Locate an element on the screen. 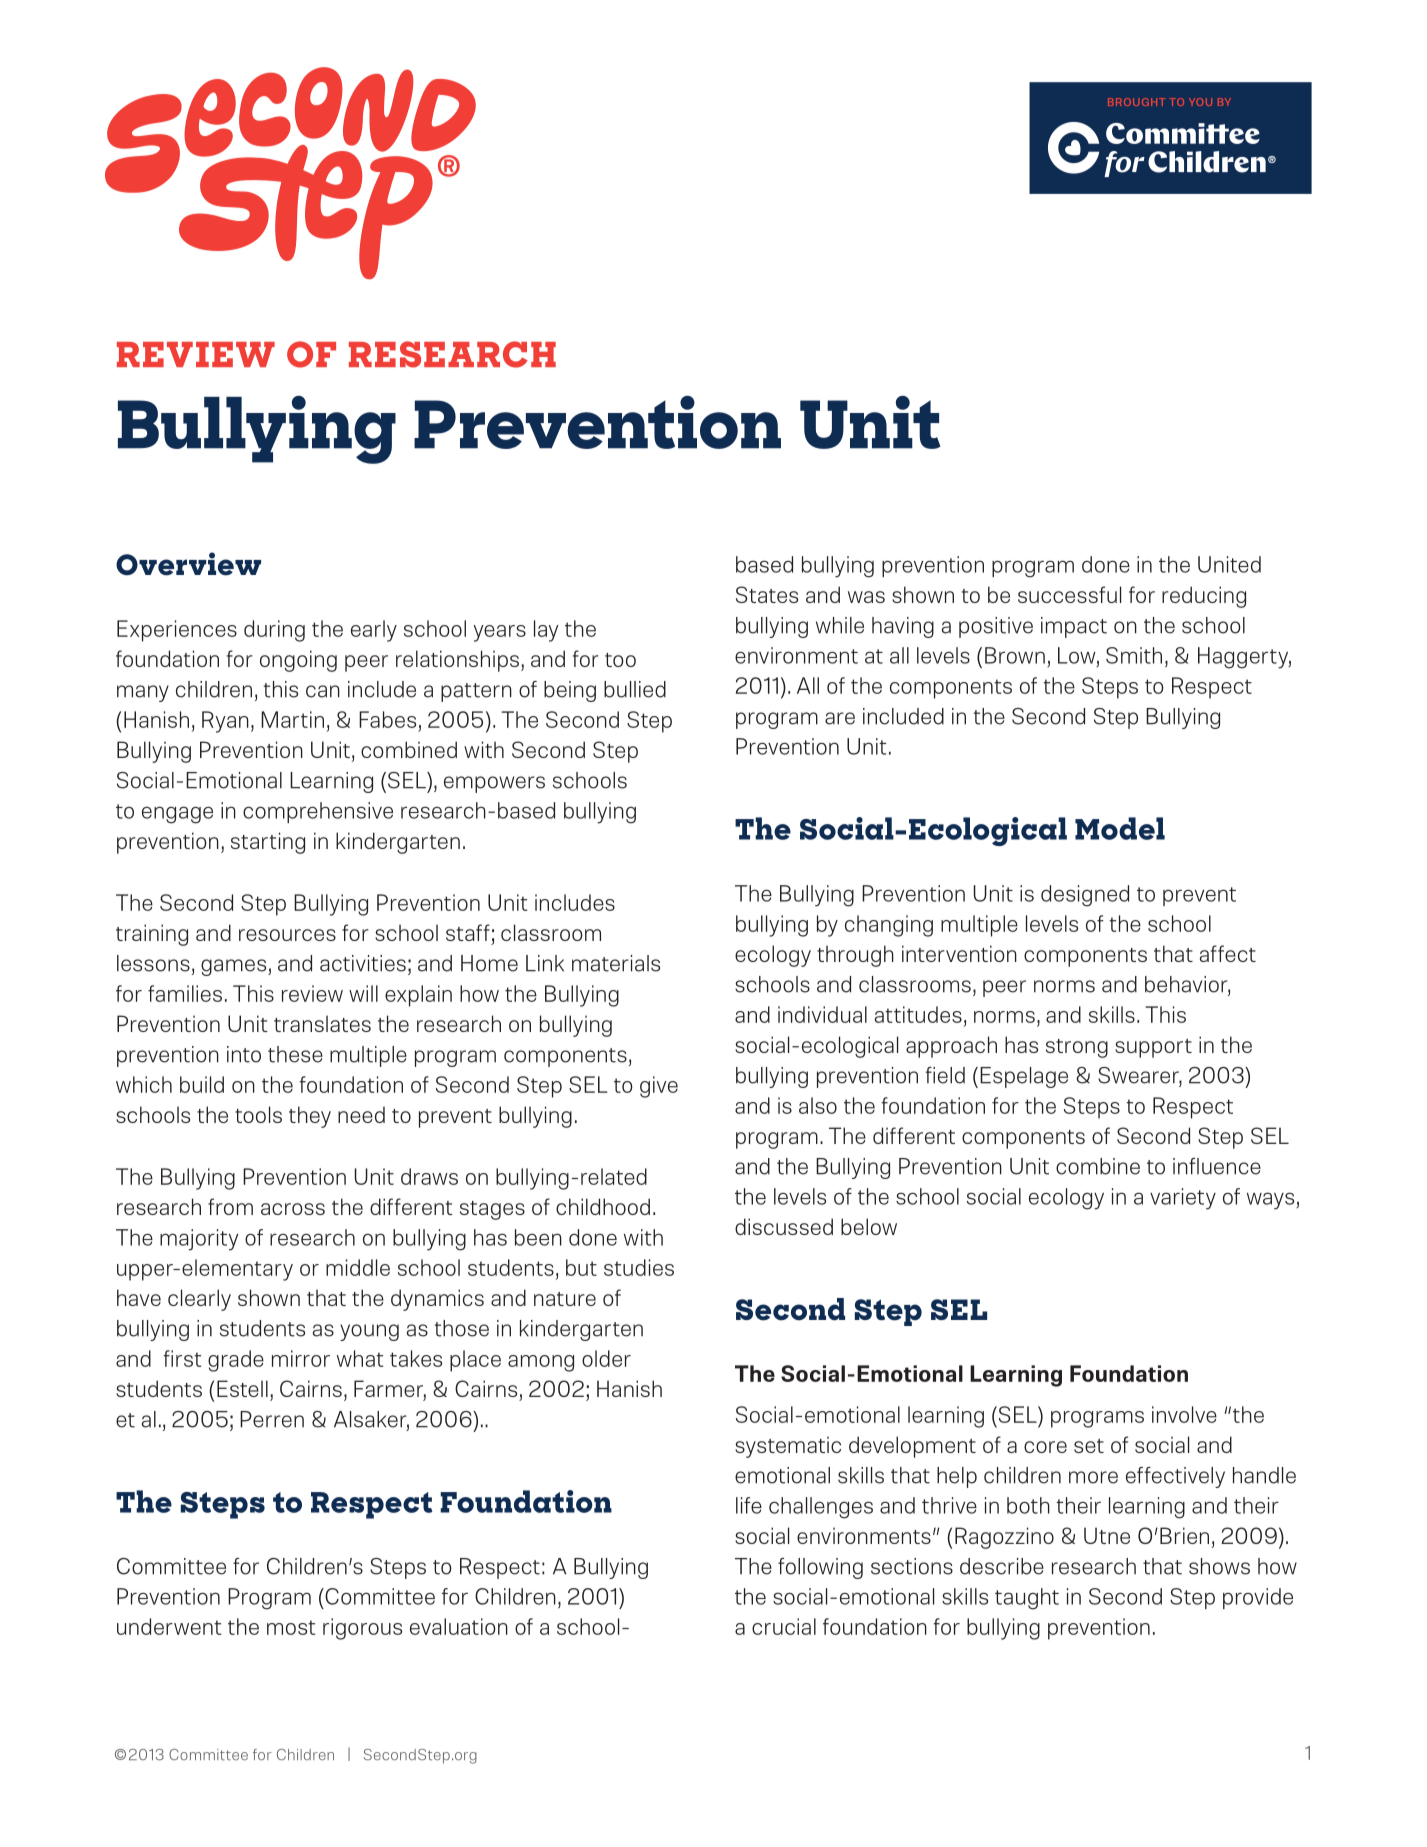 This screenshot has width=1427, height=1847. BROUGHT is located at coordinates (1136, 102).
